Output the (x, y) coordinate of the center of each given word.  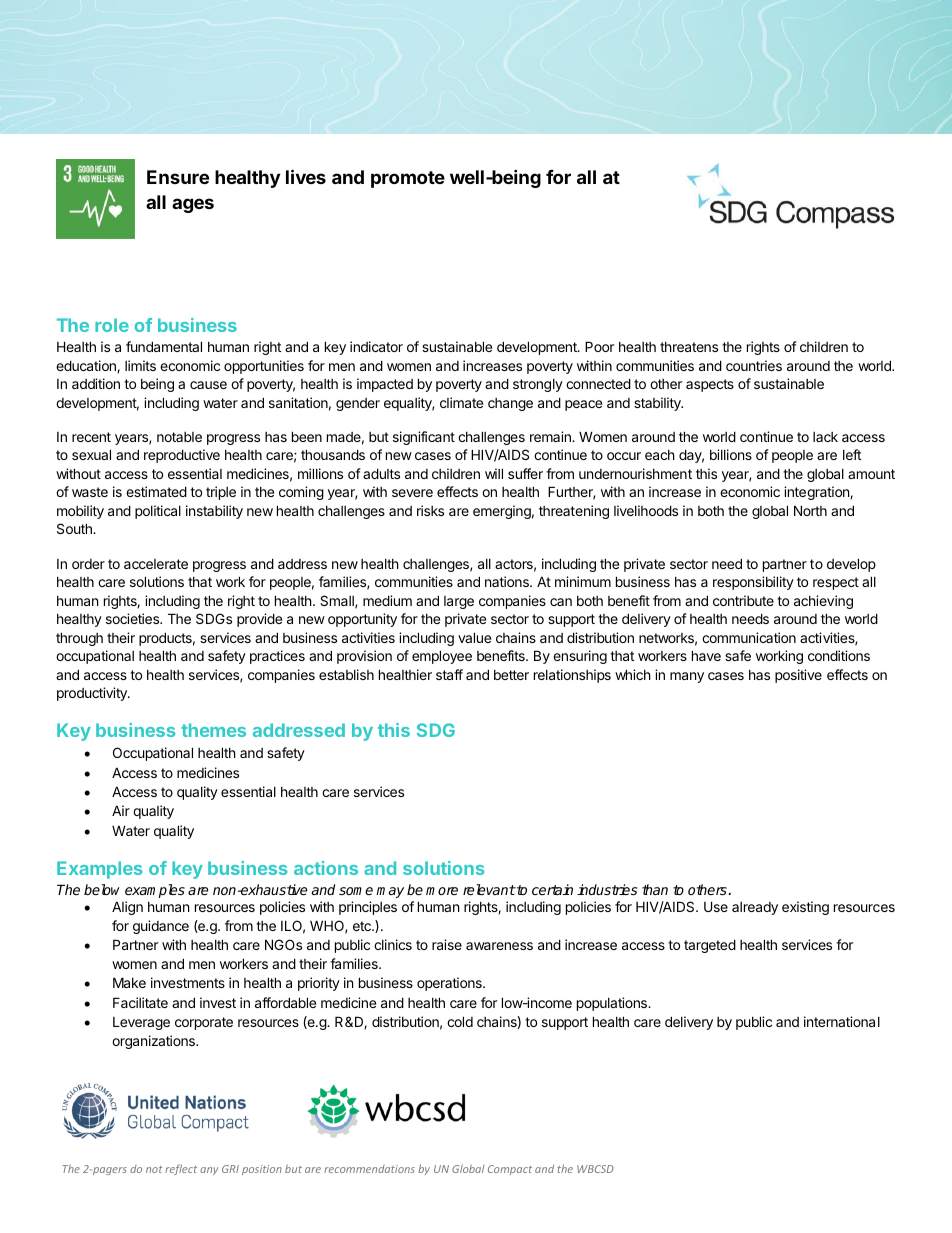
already (755, 908)
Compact (510, 1170)
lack (825, 437)
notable (179, 437)
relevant (489, 889)
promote (408, 179)
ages (193, 205)
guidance (161, 927)
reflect (181, 1169)
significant (424, 438)
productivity (93, 694)
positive (798, 676)
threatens (689, 347)
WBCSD (595, 1169)
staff (449, 674)
